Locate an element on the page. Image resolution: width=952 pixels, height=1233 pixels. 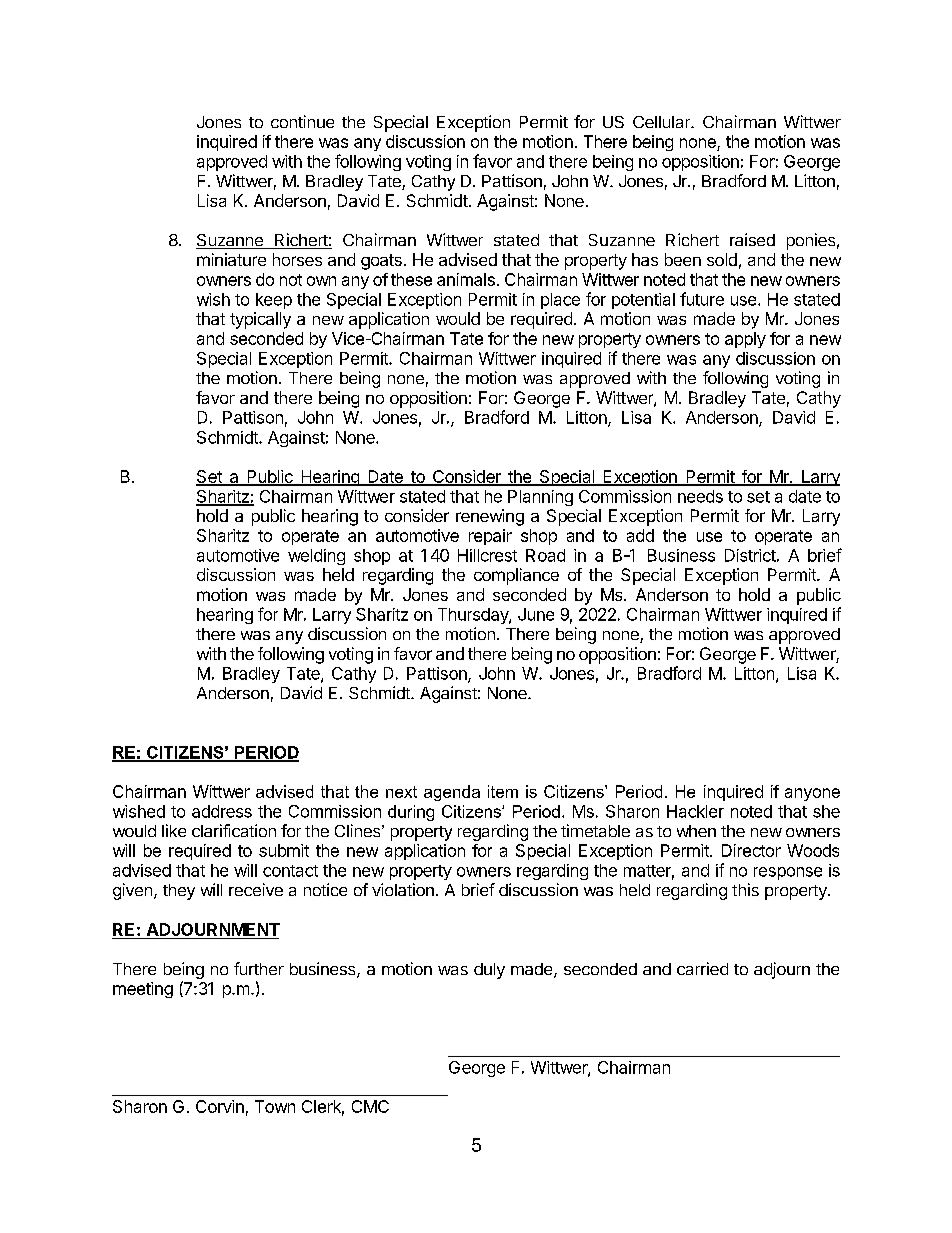
place is located at coordinates (560, 301).
